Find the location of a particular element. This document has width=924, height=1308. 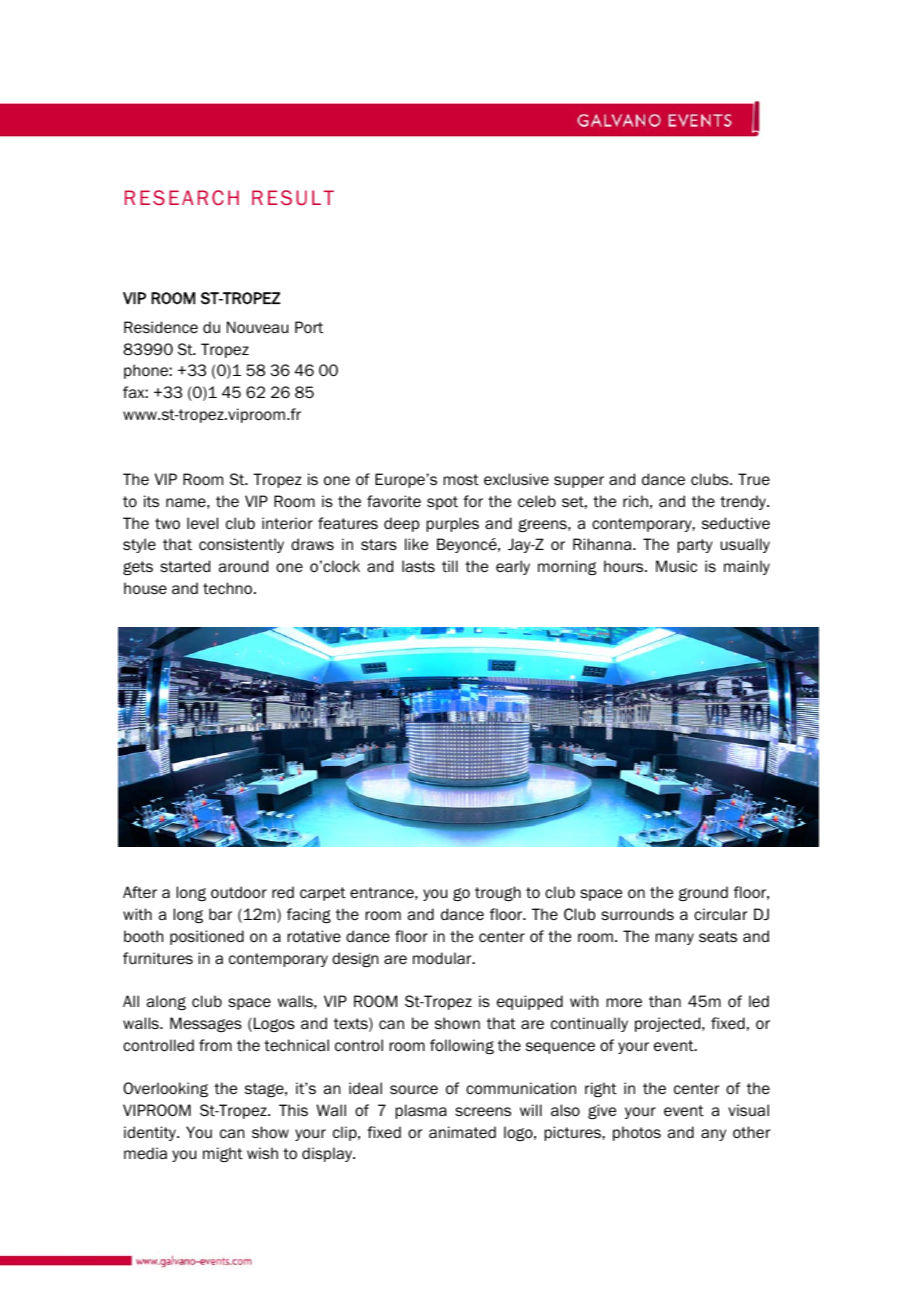

trough is located at coordinates (498, 893).
